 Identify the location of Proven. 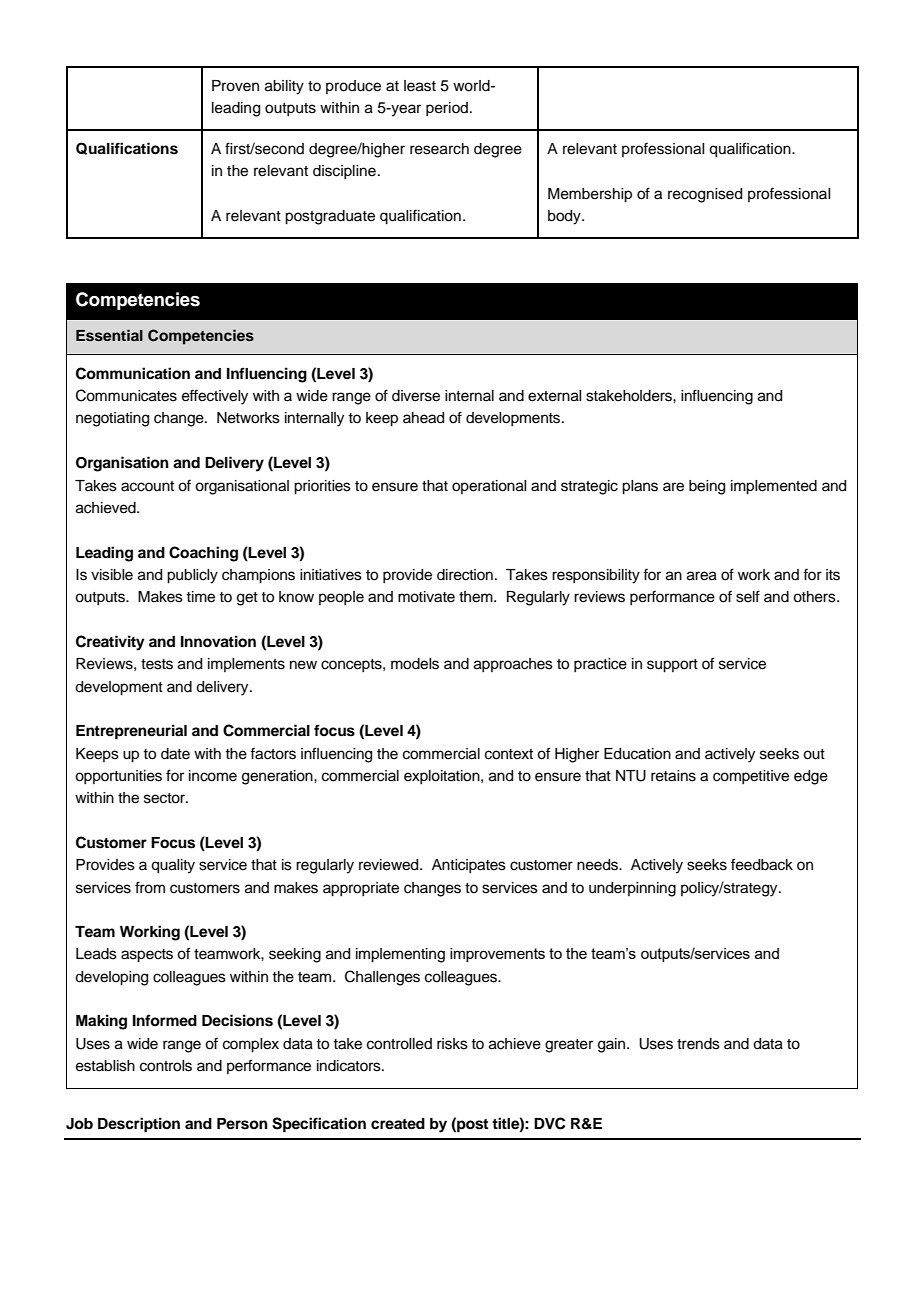
(235, 86).
